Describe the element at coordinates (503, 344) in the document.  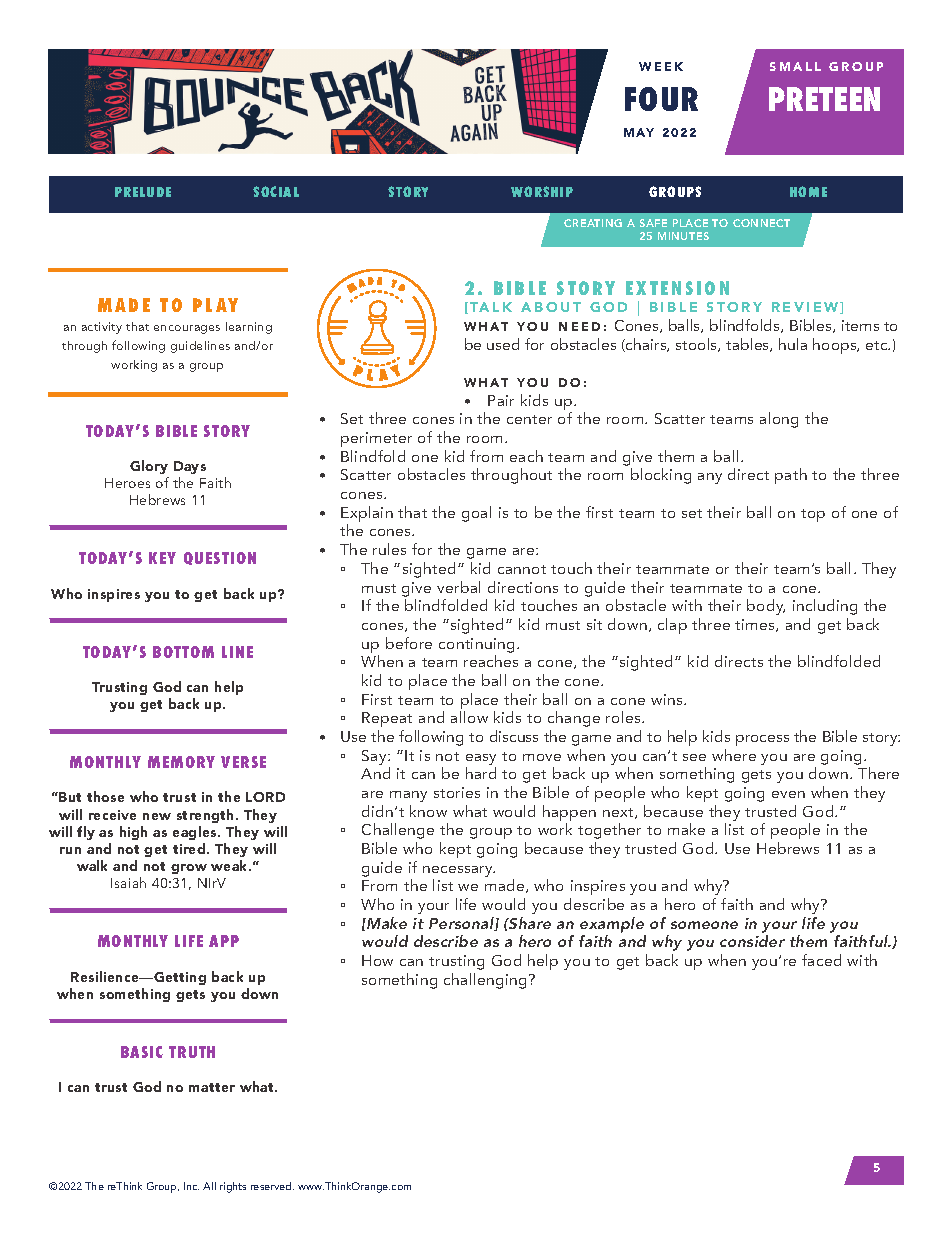
I see `used` at that location.
